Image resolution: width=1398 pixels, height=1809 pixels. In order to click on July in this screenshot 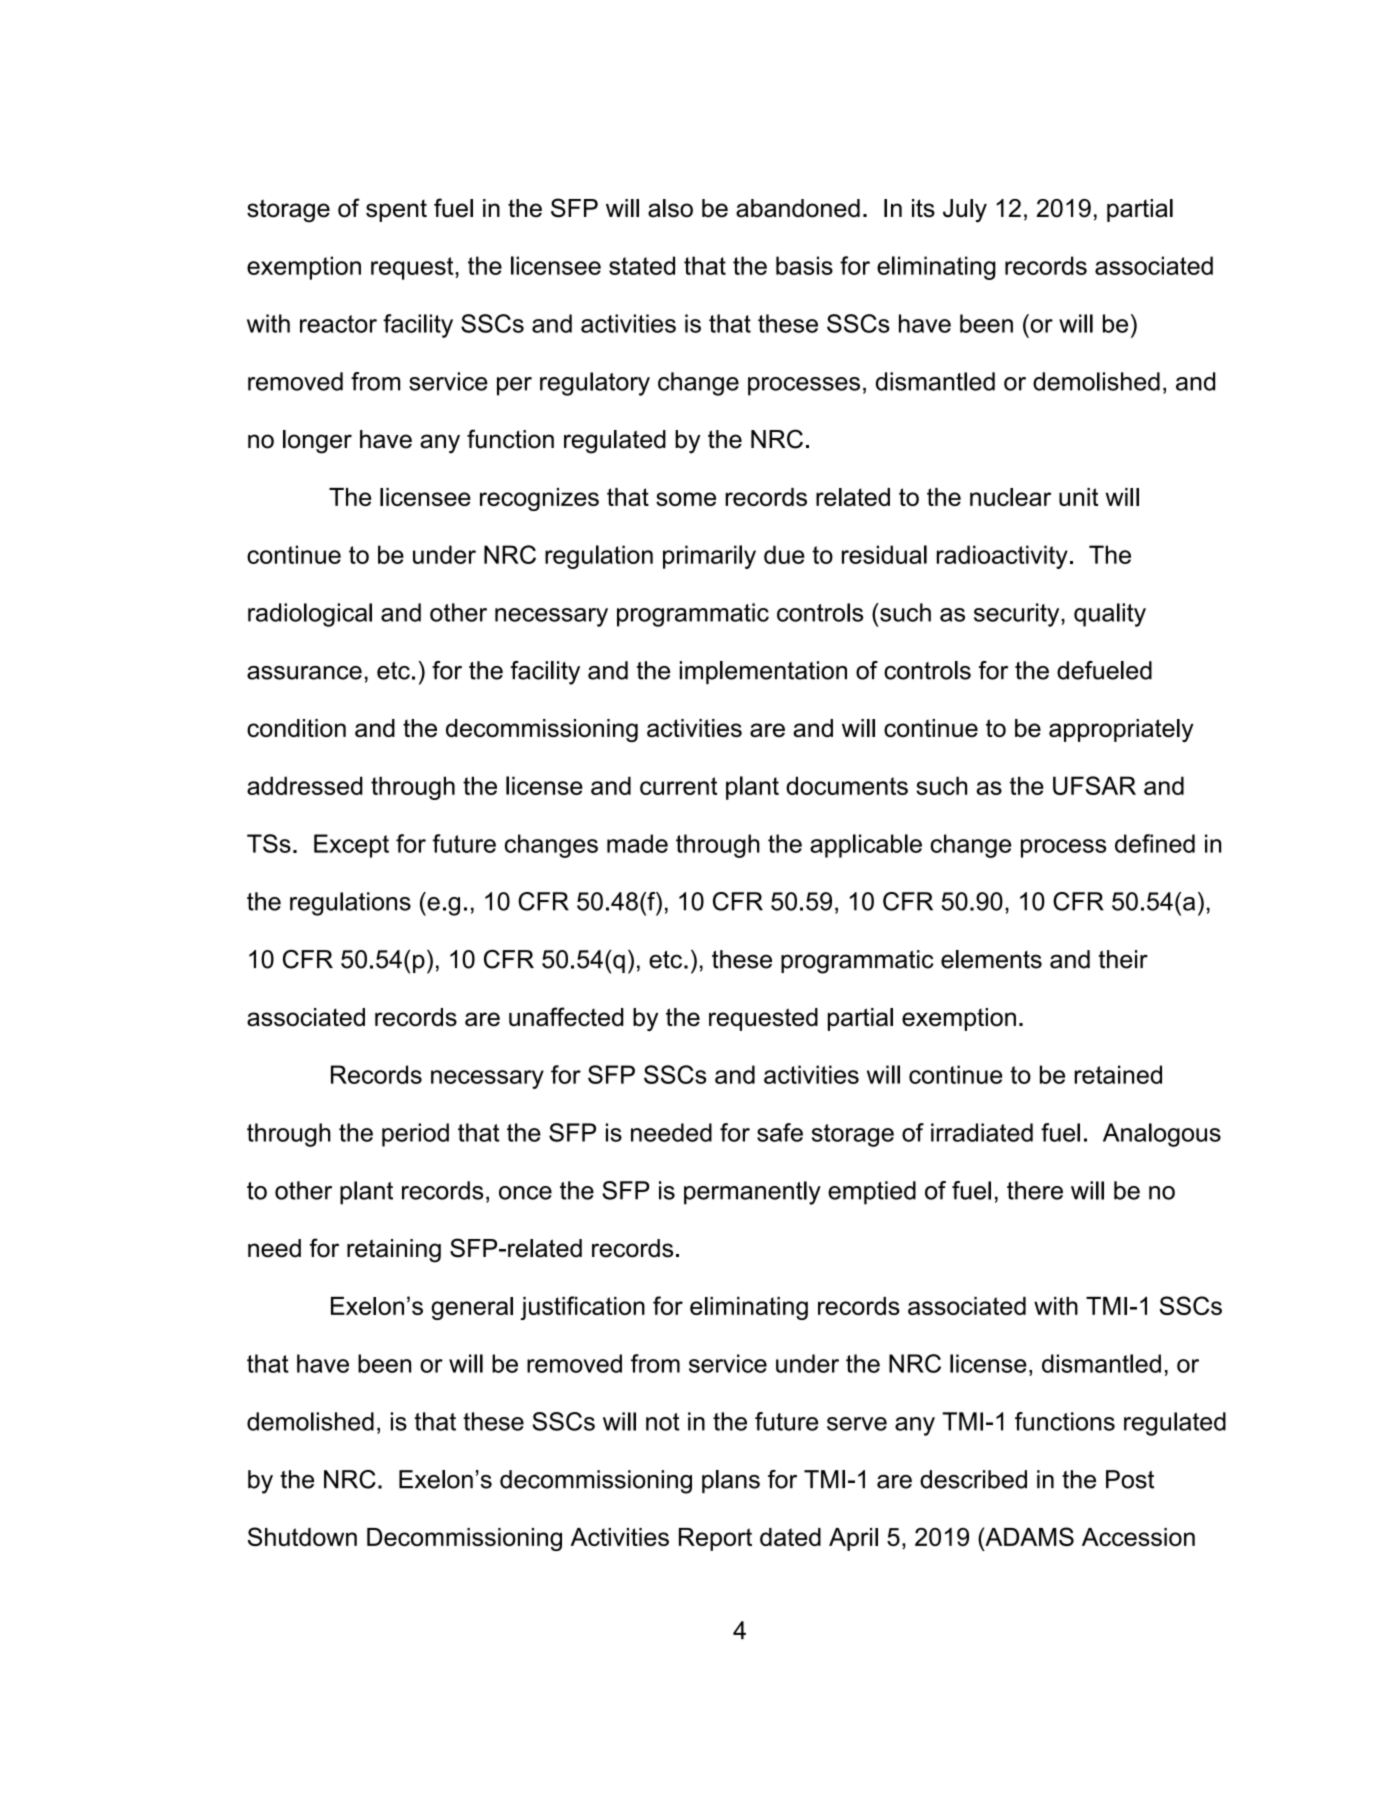, I will do `click(965, 211)`.
